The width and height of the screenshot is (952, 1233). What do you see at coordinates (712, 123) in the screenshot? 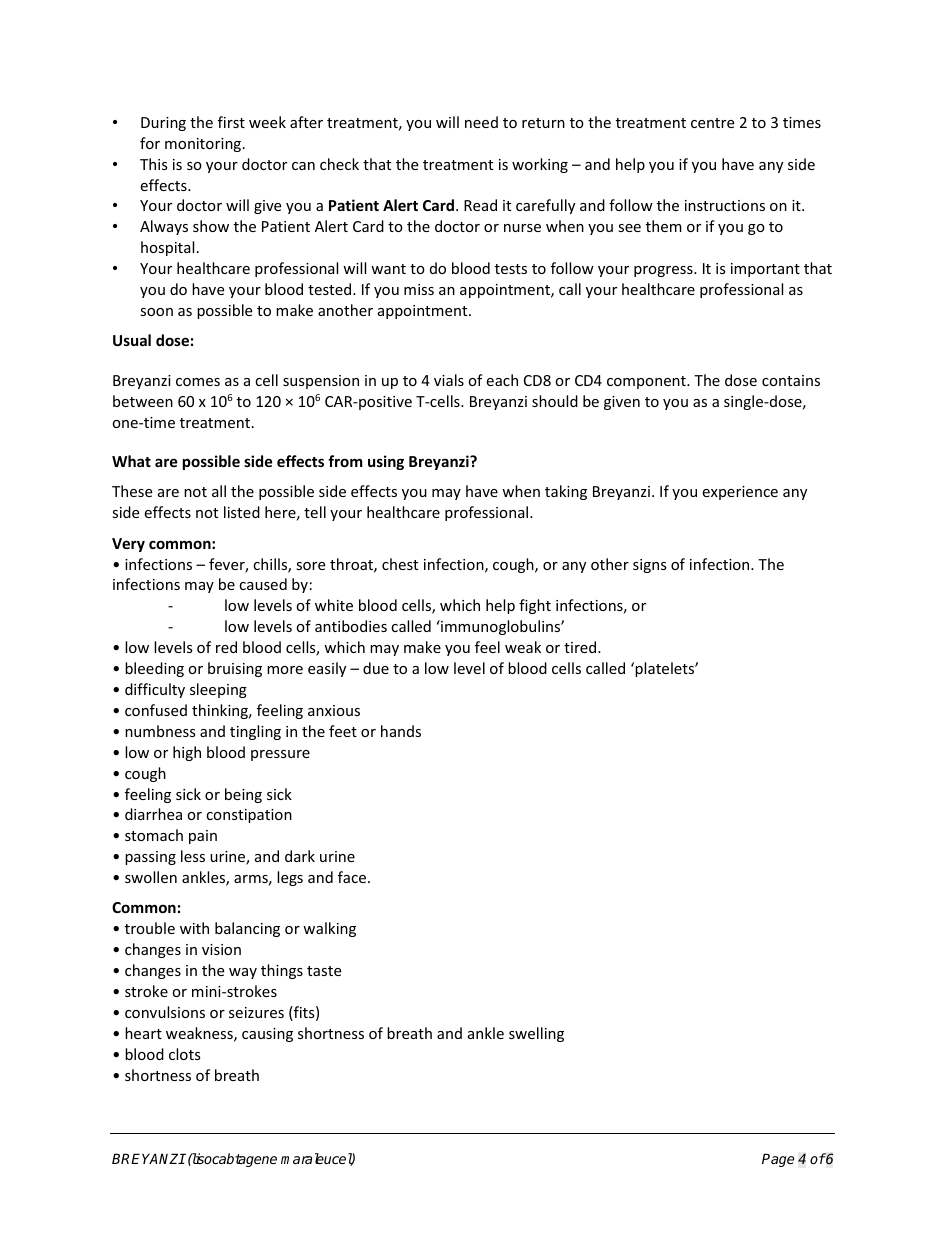
I see `centre` at bounding box center [712, 123].
